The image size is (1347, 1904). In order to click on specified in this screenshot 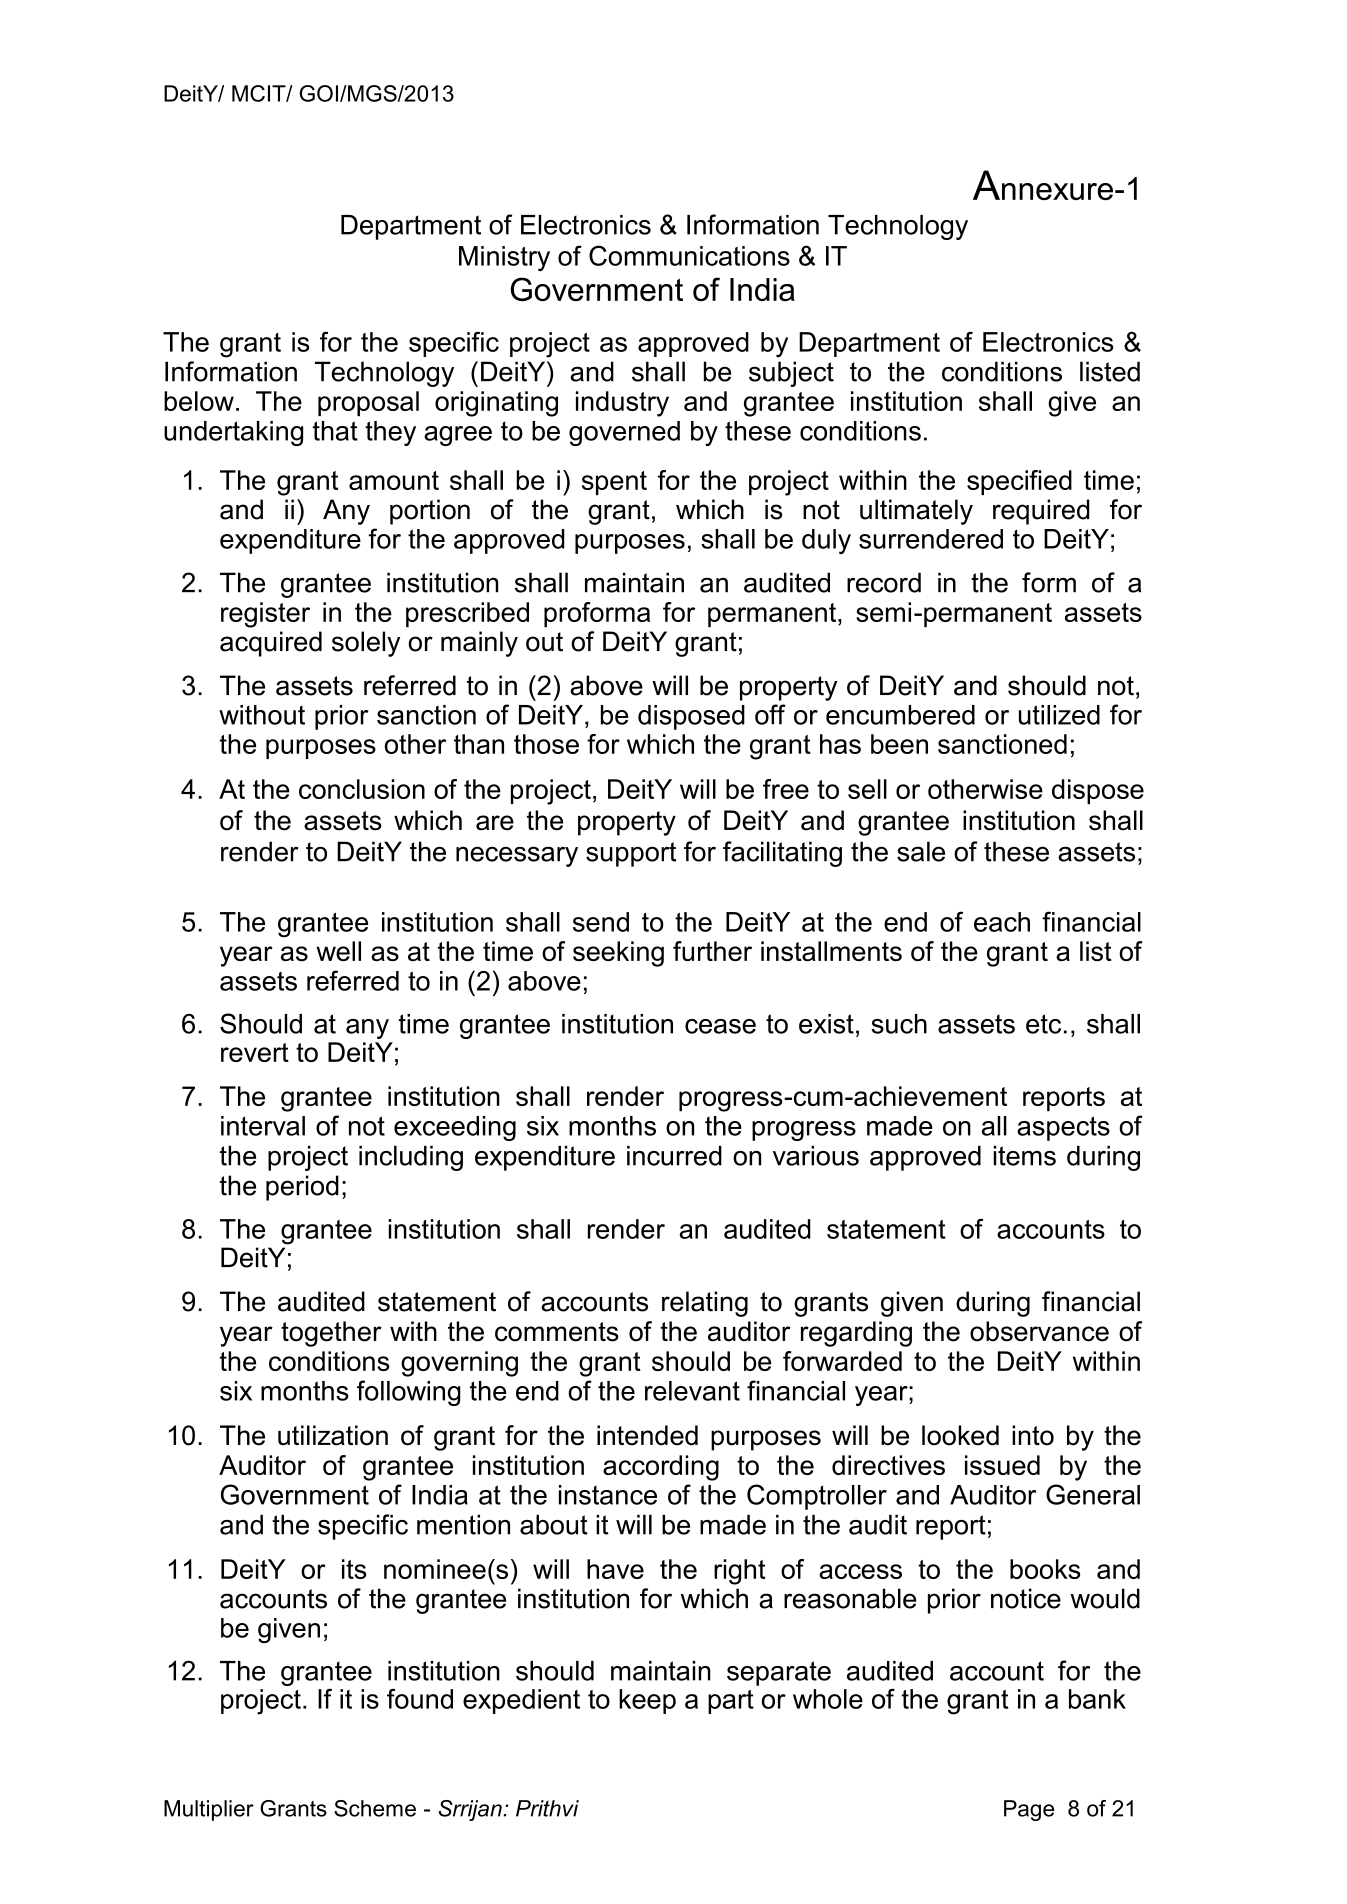, I will do `click(1019, 482)`.
